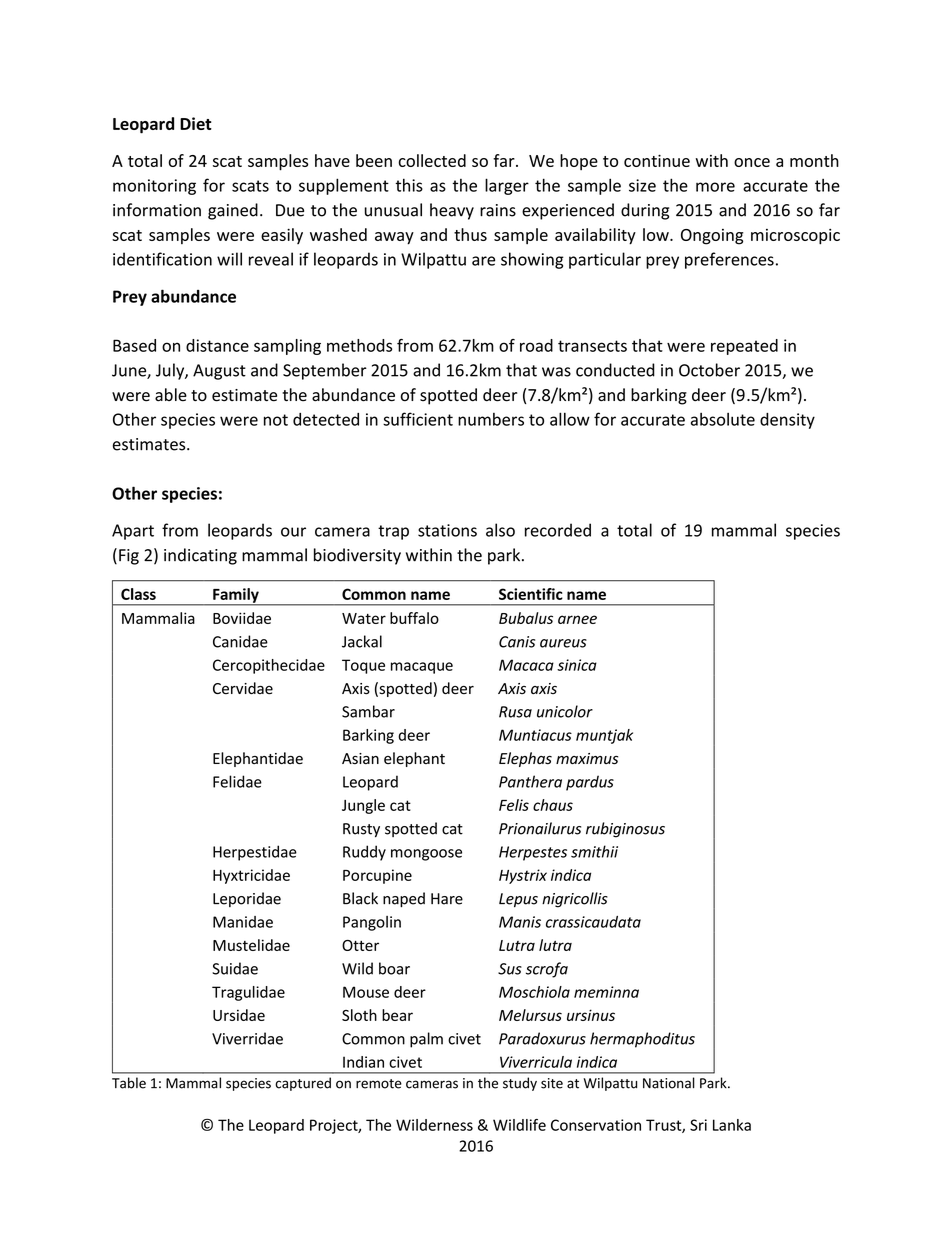  Describe the element at coordinates (520, 1084) in the screenshot. I see `study` at that location.
